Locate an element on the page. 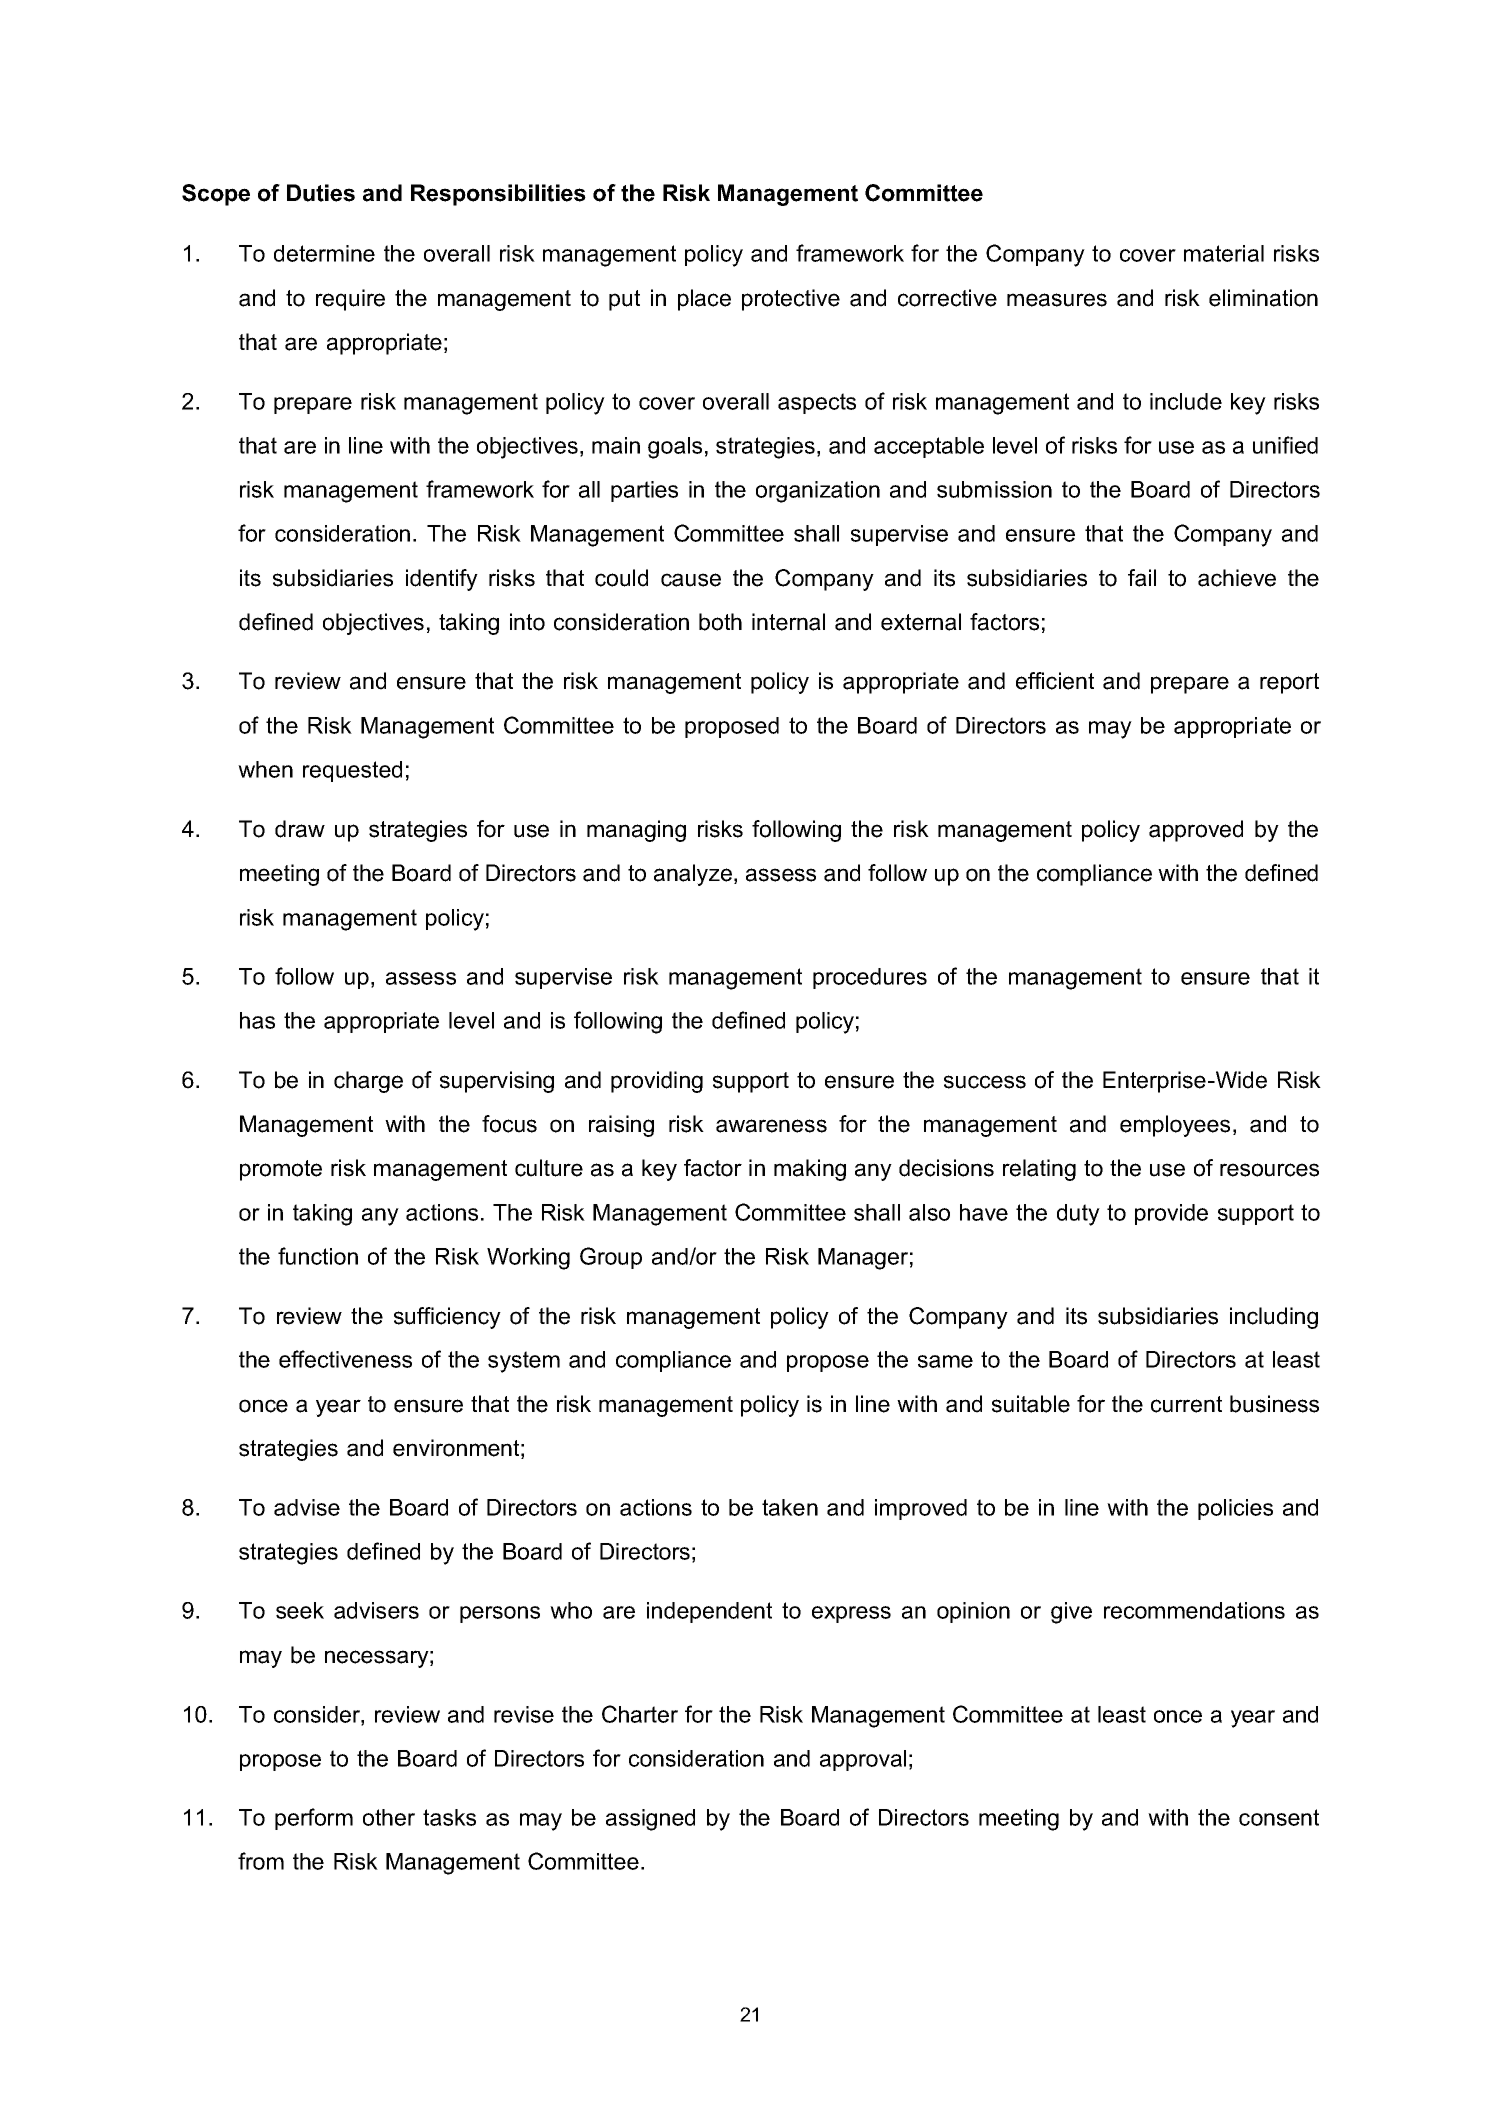 This document has width=1502, height=2124. material is located at coordinates (1224, 253).
